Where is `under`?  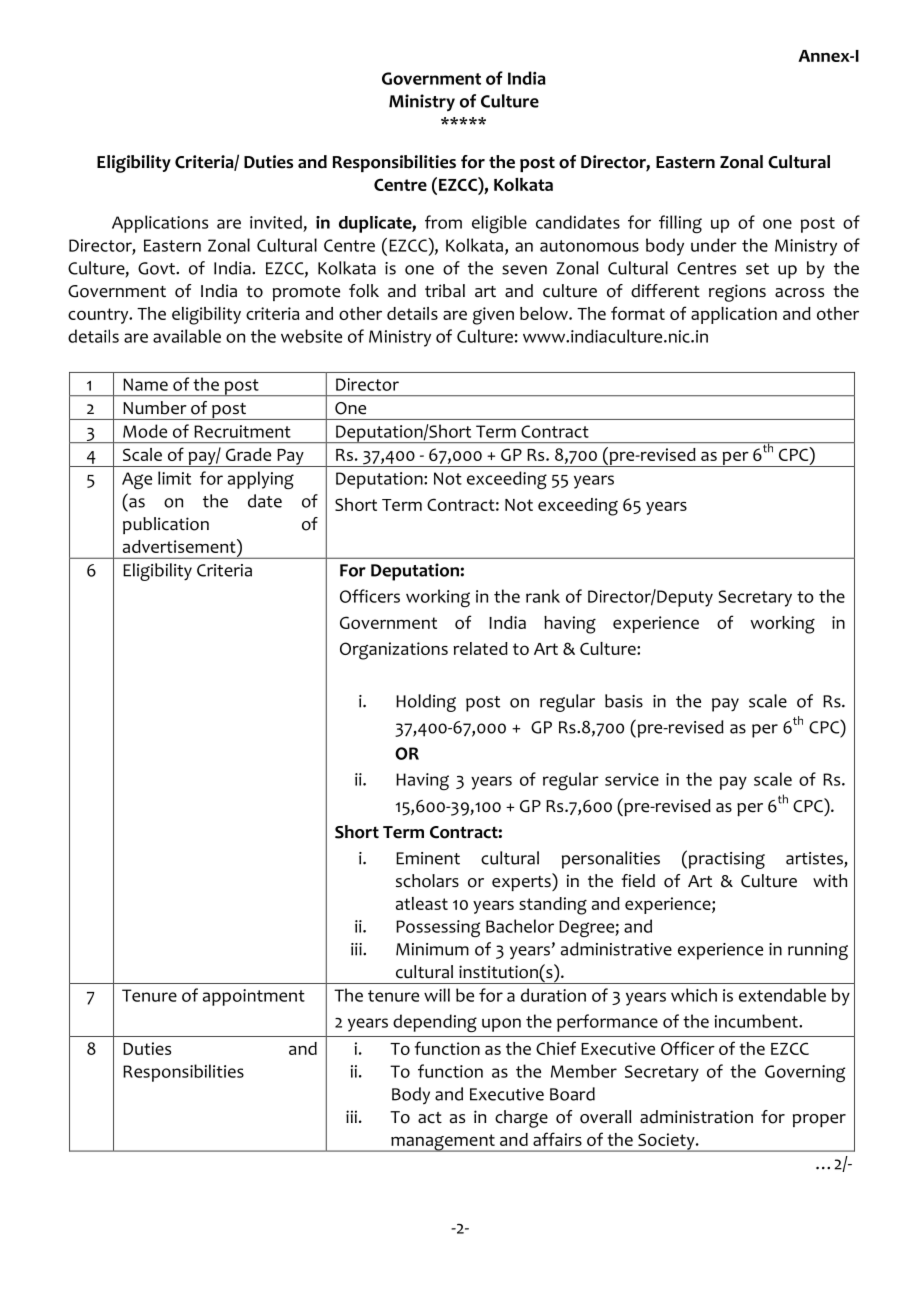
under is located at coordinates (714, 245).
